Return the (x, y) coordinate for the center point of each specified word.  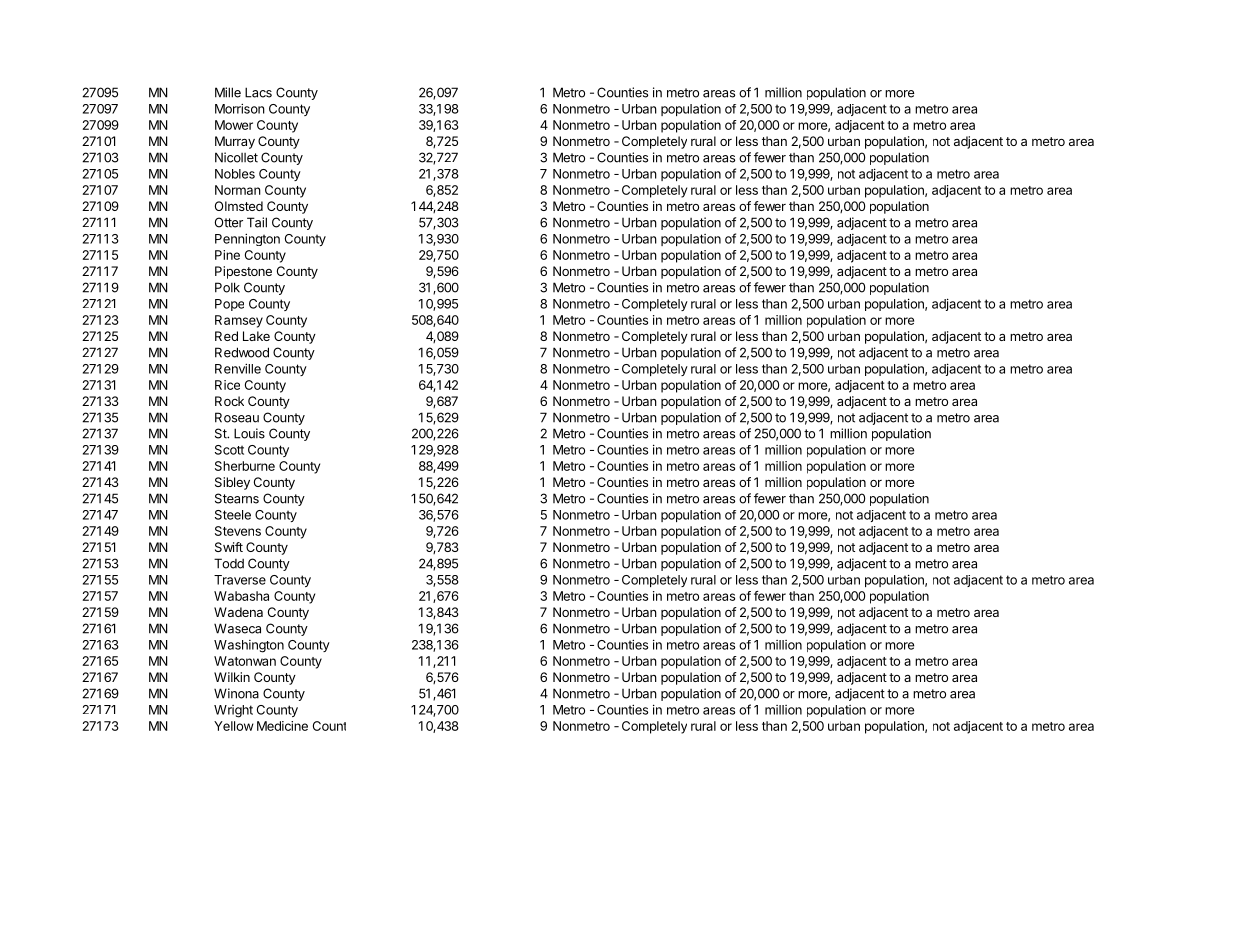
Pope (229, 305)
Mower (234, 125)
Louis (249, 433)
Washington (249, 646)
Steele (233, 515)
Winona (236, 693)
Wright (233, 711)
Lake (256, 336)
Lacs (258, 92)
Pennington (247, 239)
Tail (257, 222)
